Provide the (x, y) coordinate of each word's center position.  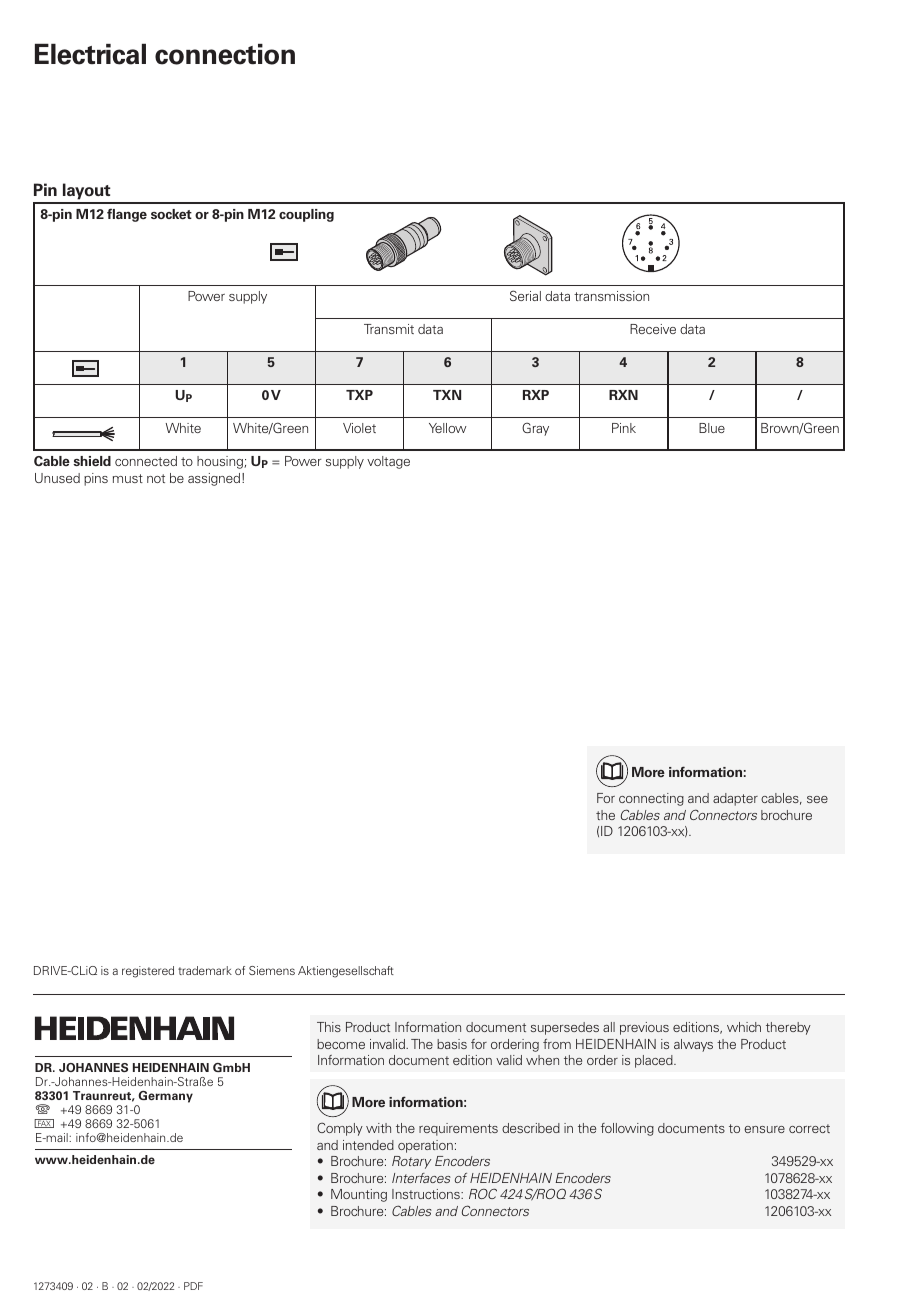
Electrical (90, 54)
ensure (764, 1129)
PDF (193, 1286)
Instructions (427, 1194)
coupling (306, 215)
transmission (611, 296)
